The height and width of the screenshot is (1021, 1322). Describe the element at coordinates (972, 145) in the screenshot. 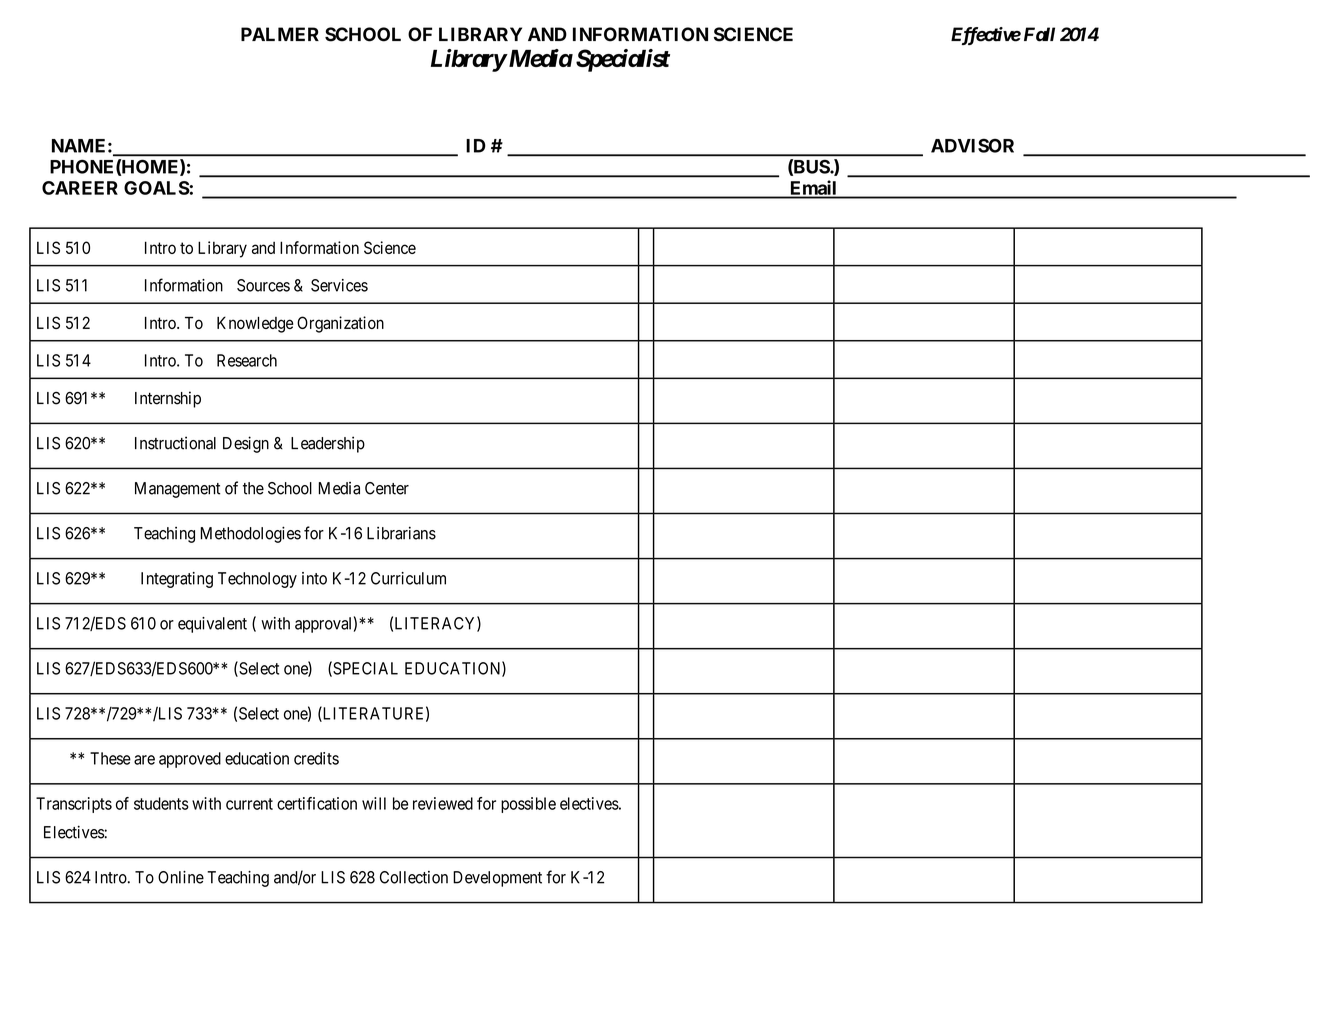

I see `ADVISOR` at that location.
